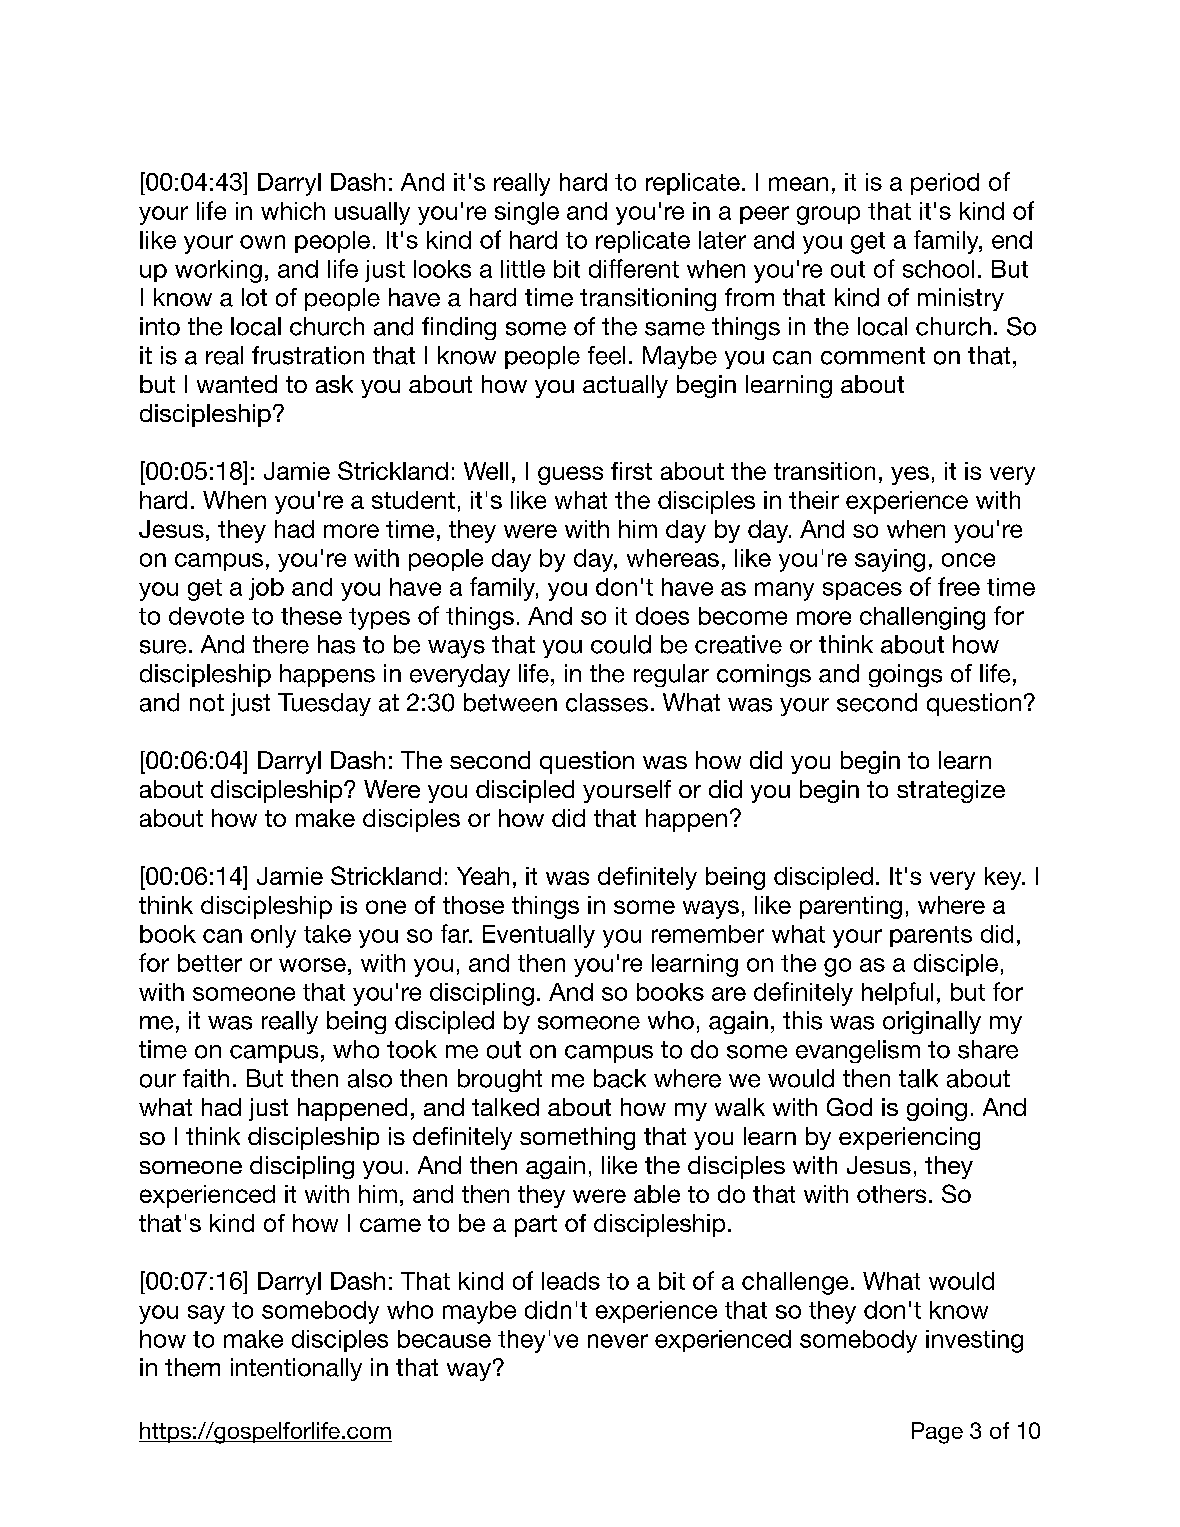  What do you see at coordinates (527, 213) in the page?
I see `single` at bounding box center [527, 213].
